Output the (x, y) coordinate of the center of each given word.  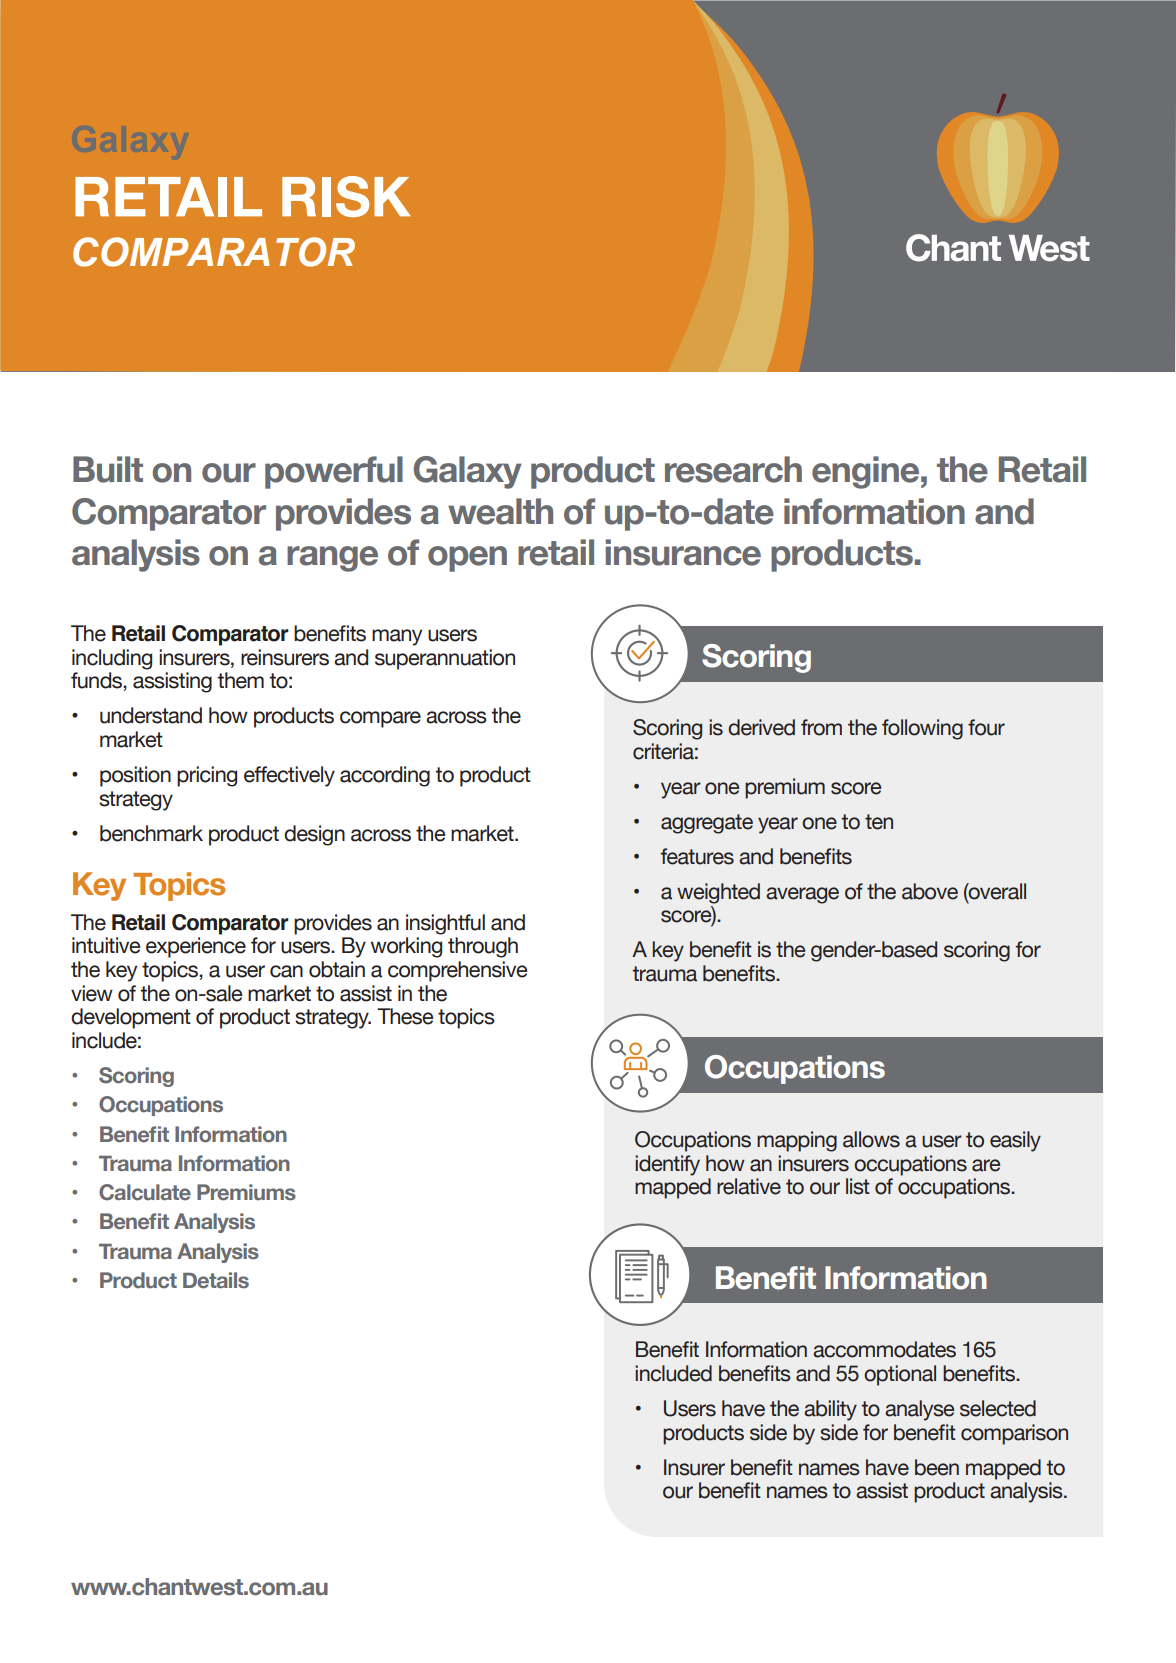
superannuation (445, 659)
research (733, 469)
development (131, 1018)
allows (871, 1139)
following (922, 729)
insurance (683, 552)
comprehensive (457, 971)
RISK (346, 196)
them (240, 680)
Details (216, 1280)
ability (830, 1410)
